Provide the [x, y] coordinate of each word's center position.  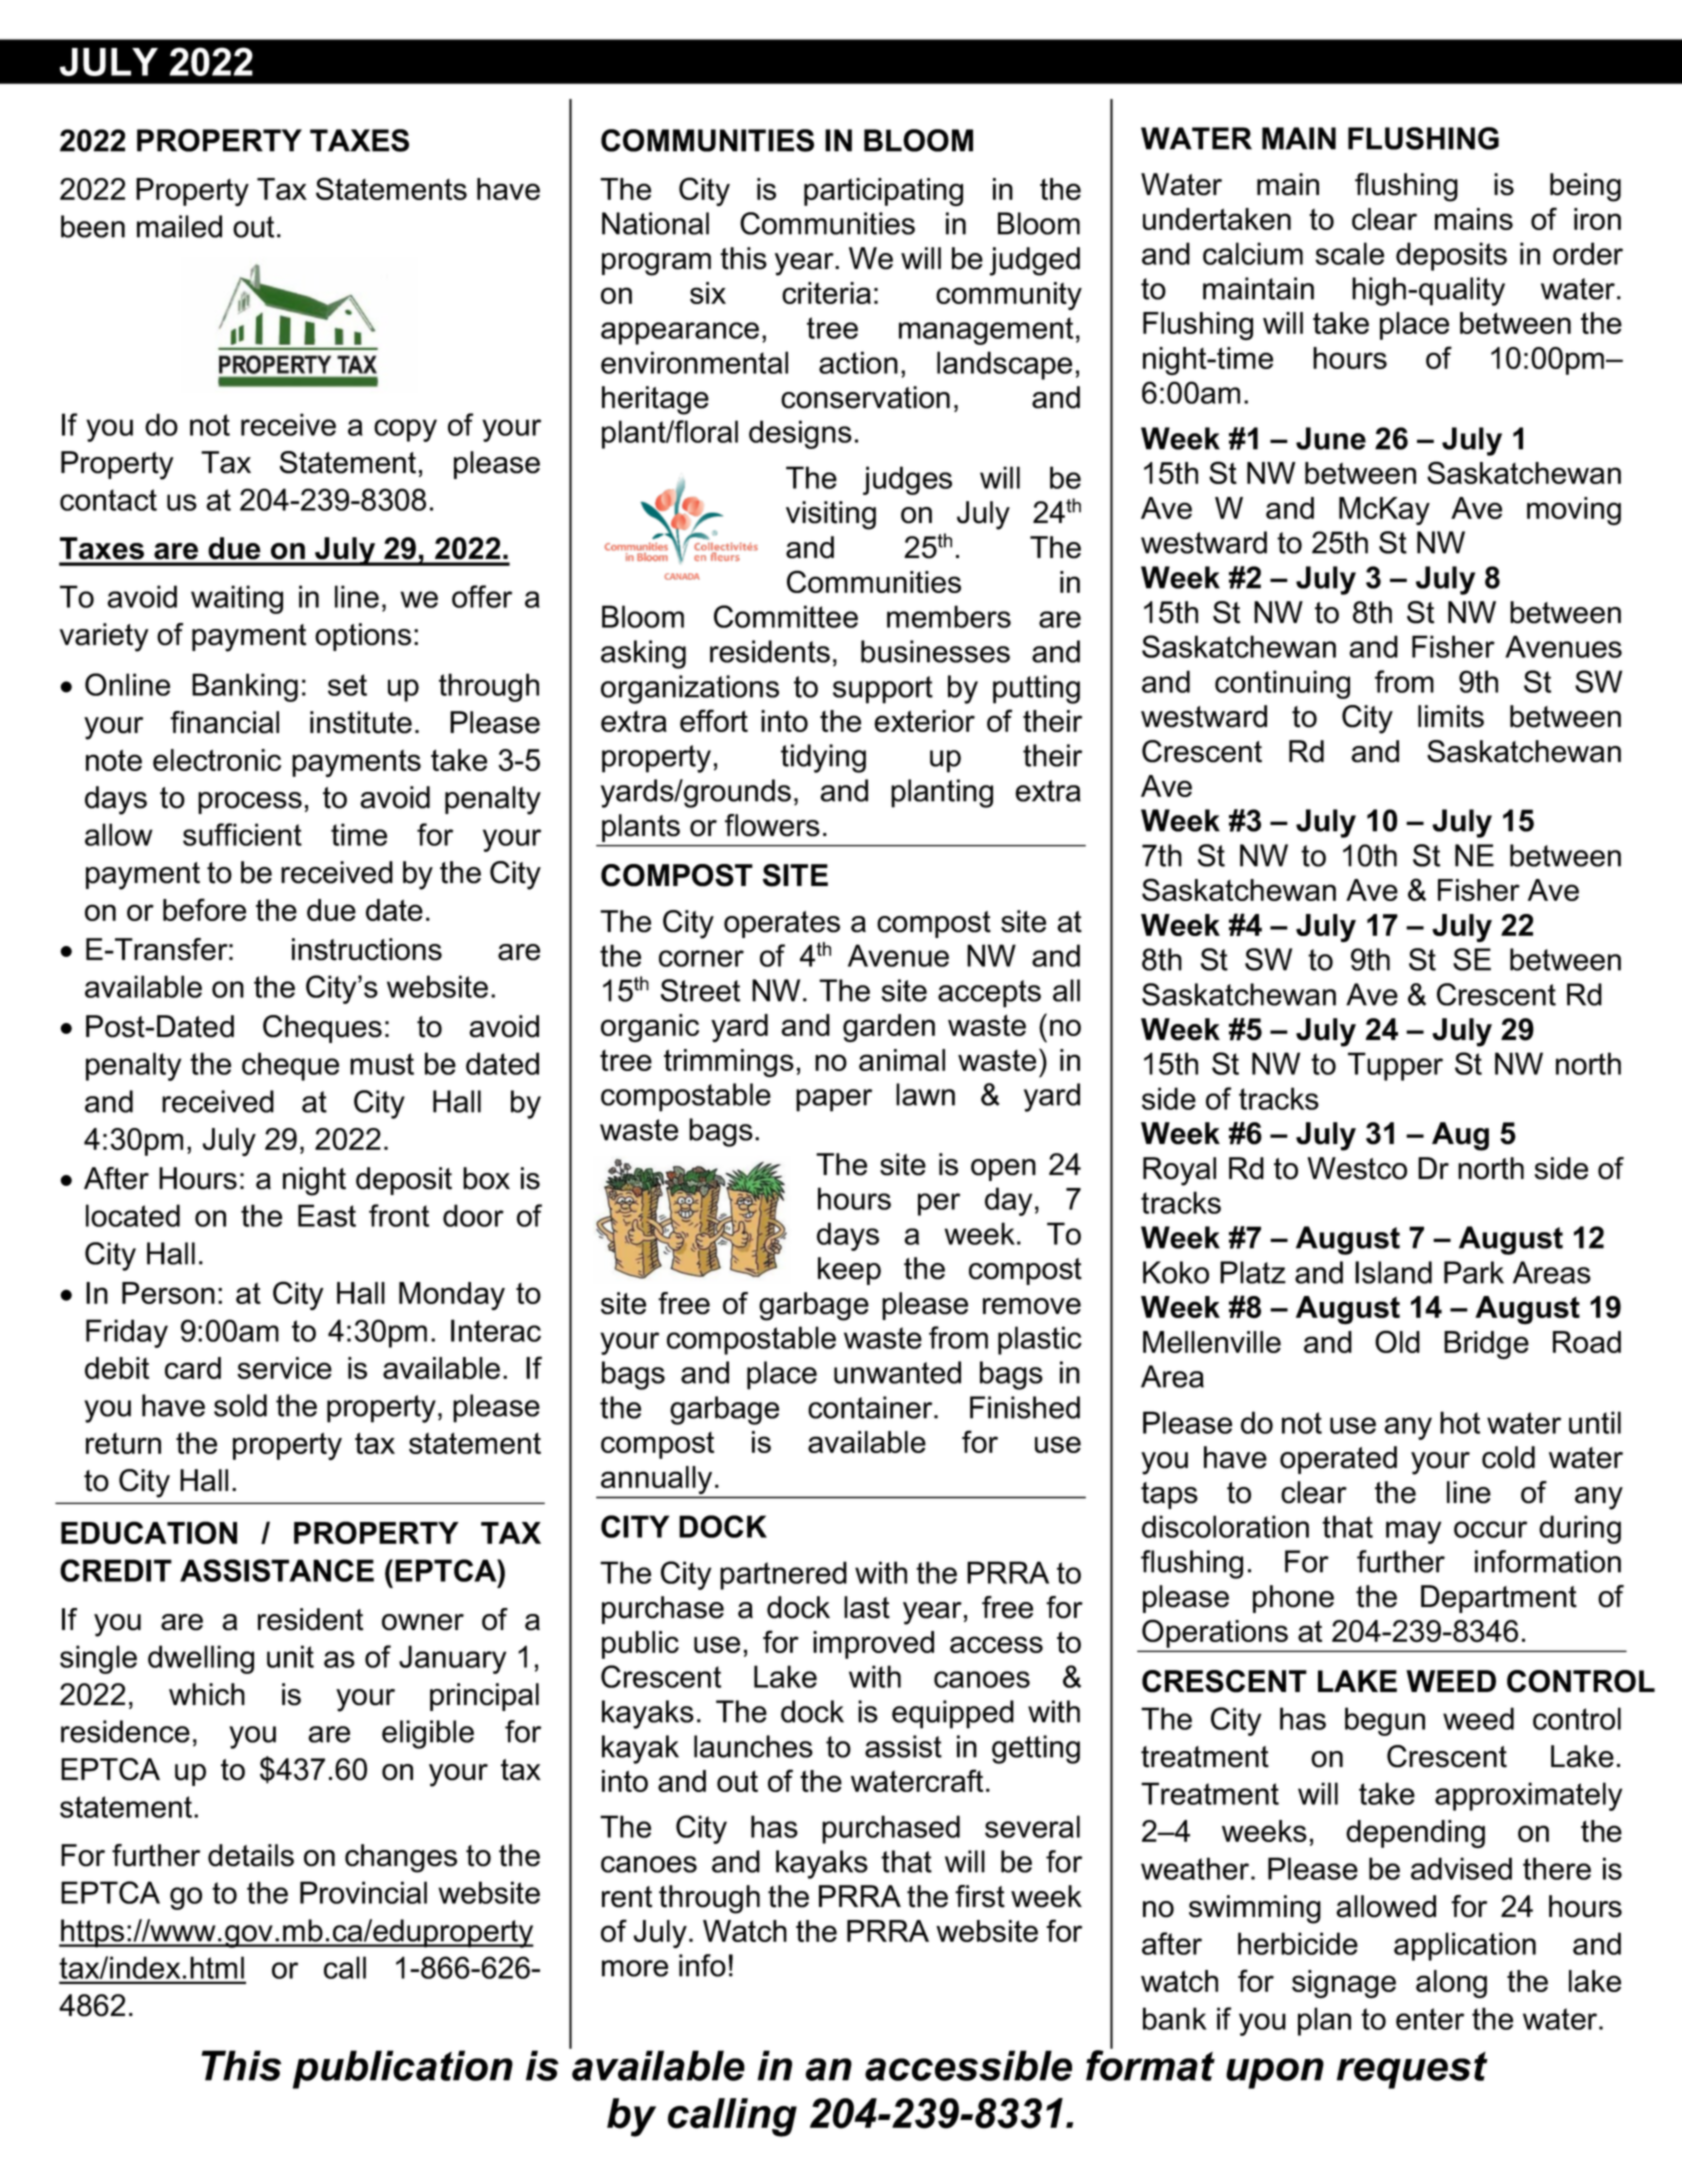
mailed [179, 226]
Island [1393, 1272]
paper [834, 1100]
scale [1349, 253]
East [327, 1215]
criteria [826, 293]
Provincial [363, 1892]
